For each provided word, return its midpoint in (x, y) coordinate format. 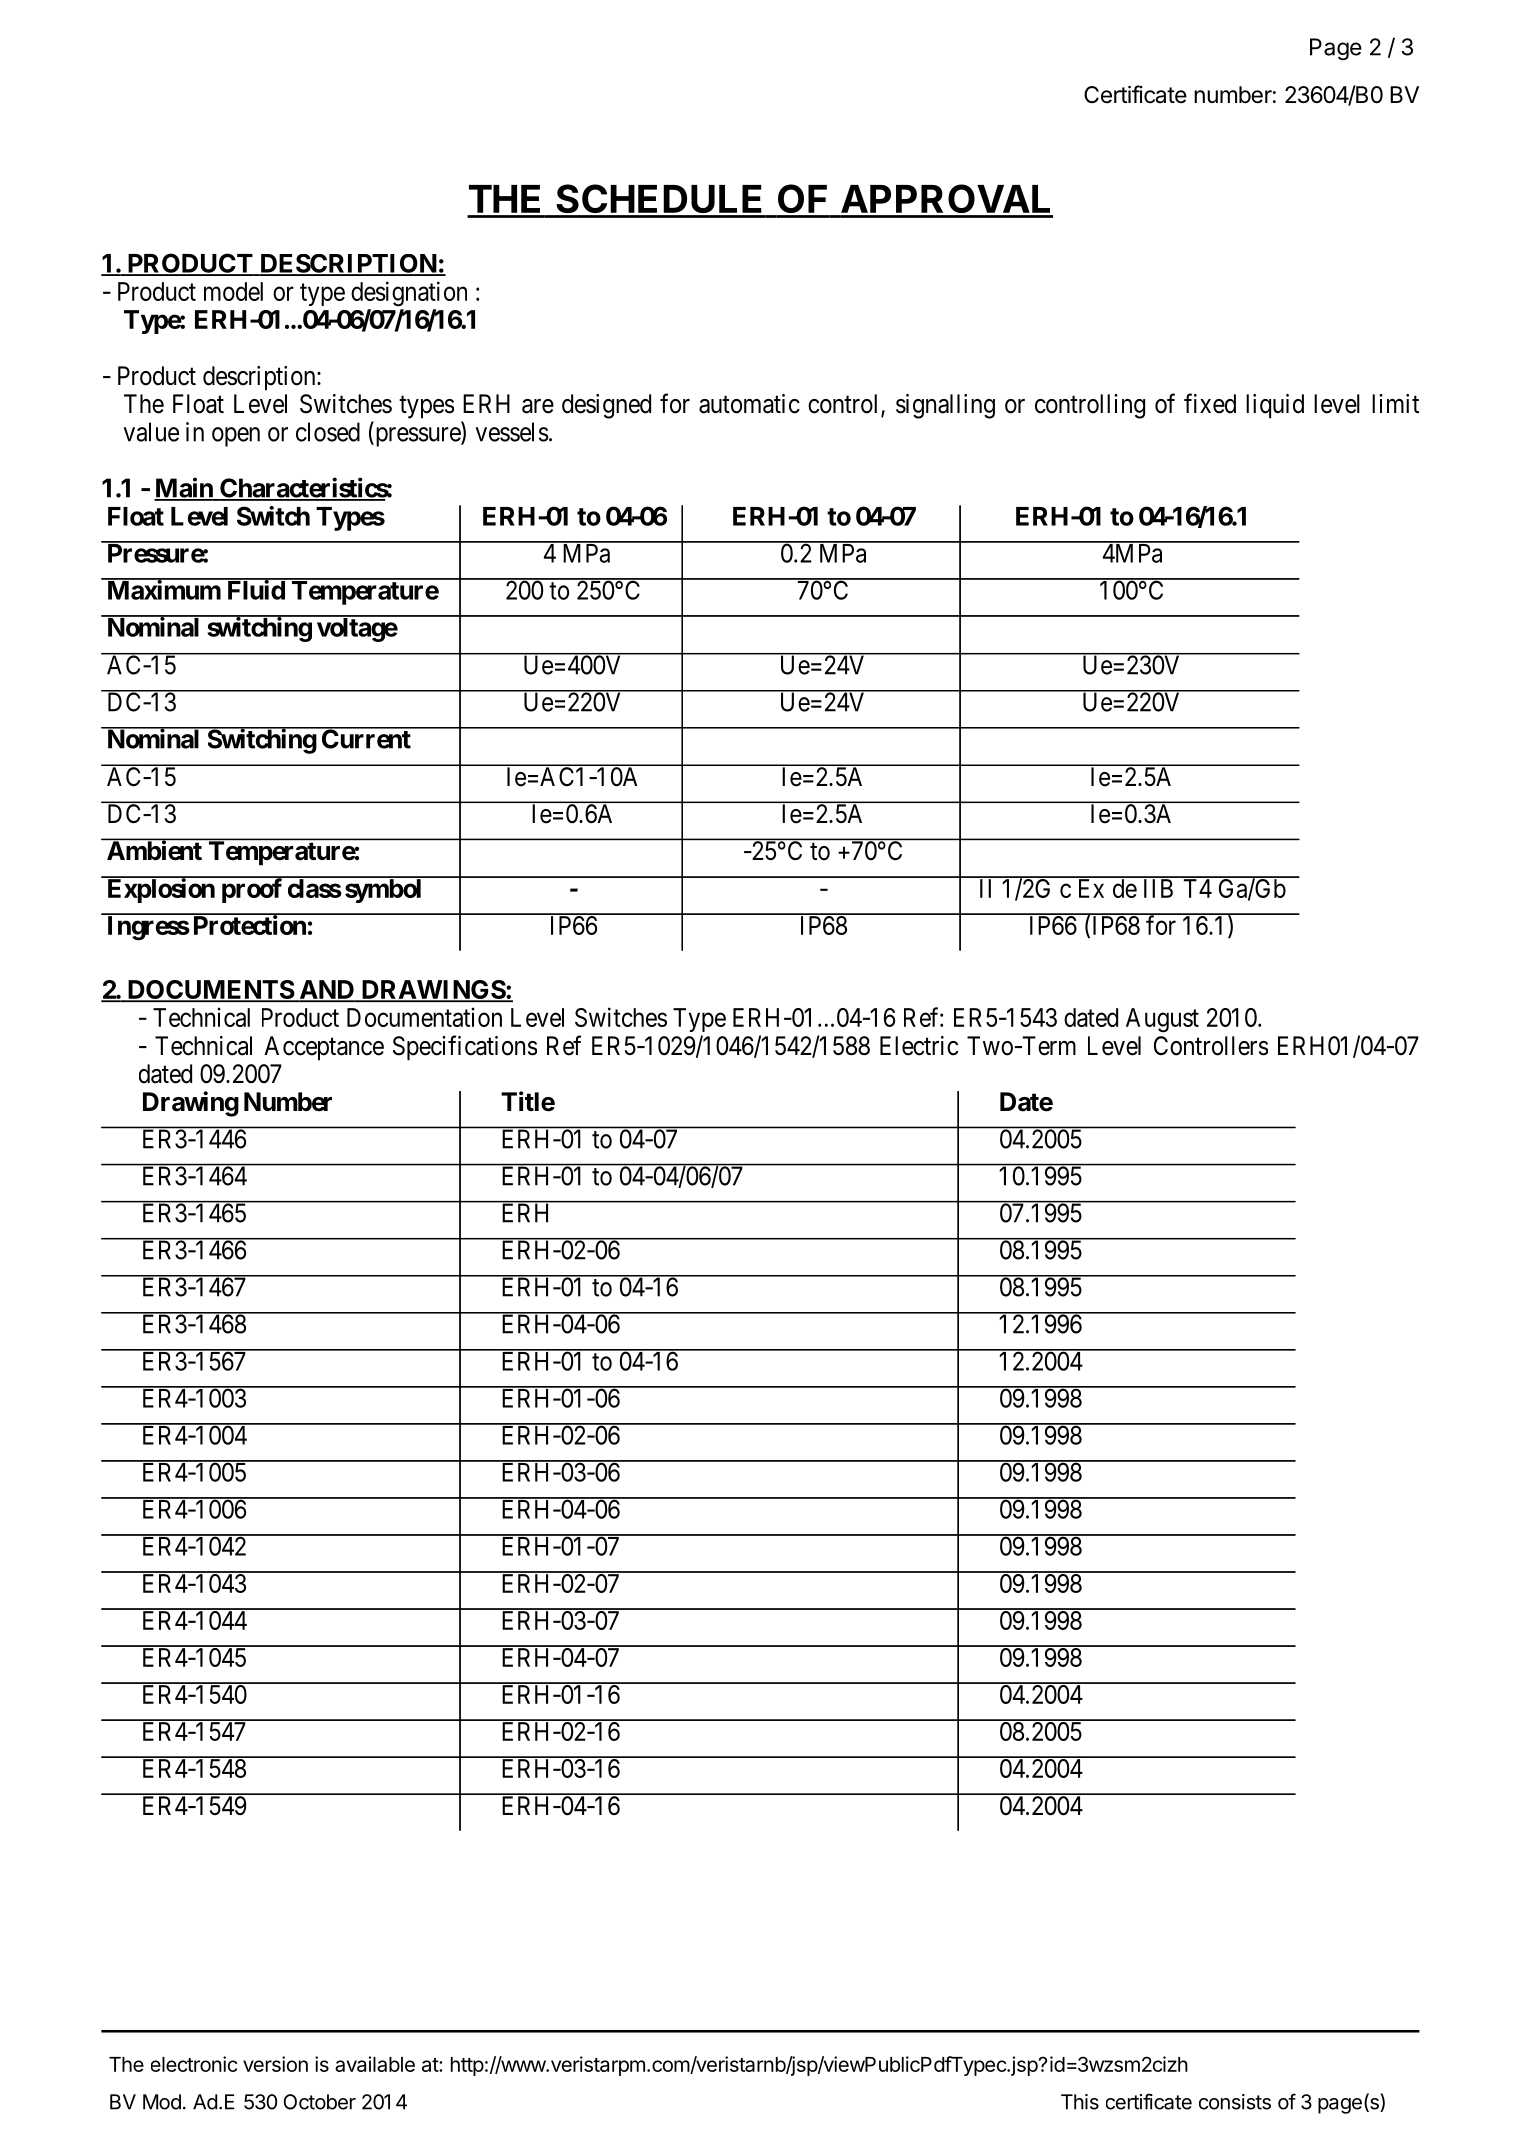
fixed (1210, 403)
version (275, 2064)
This (1080, 2102)
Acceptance (324, 1048)
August (1162, 1020)
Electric (919, 1046)
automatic (749, 404)
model (233, 291)
